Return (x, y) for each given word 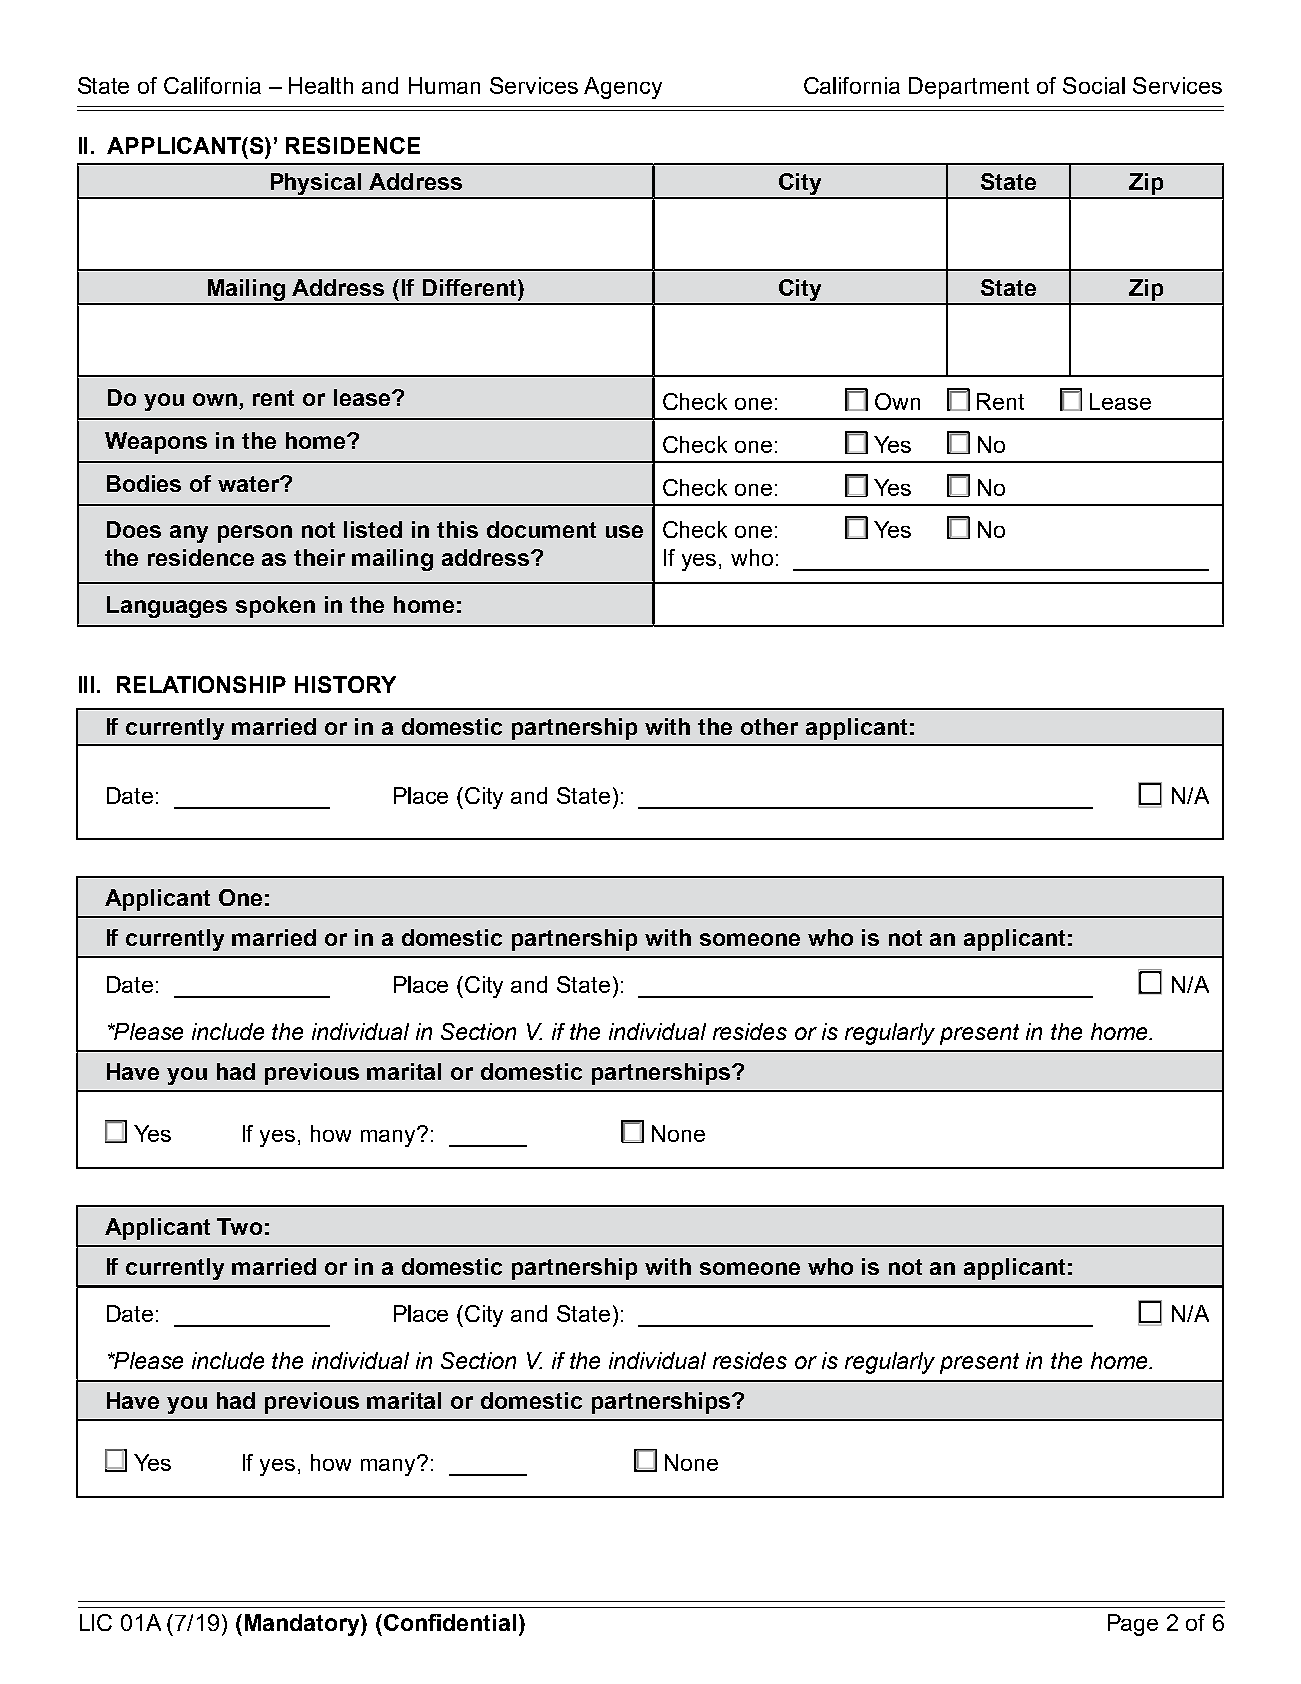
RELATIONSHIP (201, 684)
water (250, 484)
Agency (623, 88)
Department (969, 88)
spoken (275, 607)
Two (239, 1226)
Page (1133, 1625)
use (624, 531)
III (86, 684)
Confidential (450, 1622)
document (541, 529)
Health (321, 85)
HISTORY (345, 684)
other (769, 726)
